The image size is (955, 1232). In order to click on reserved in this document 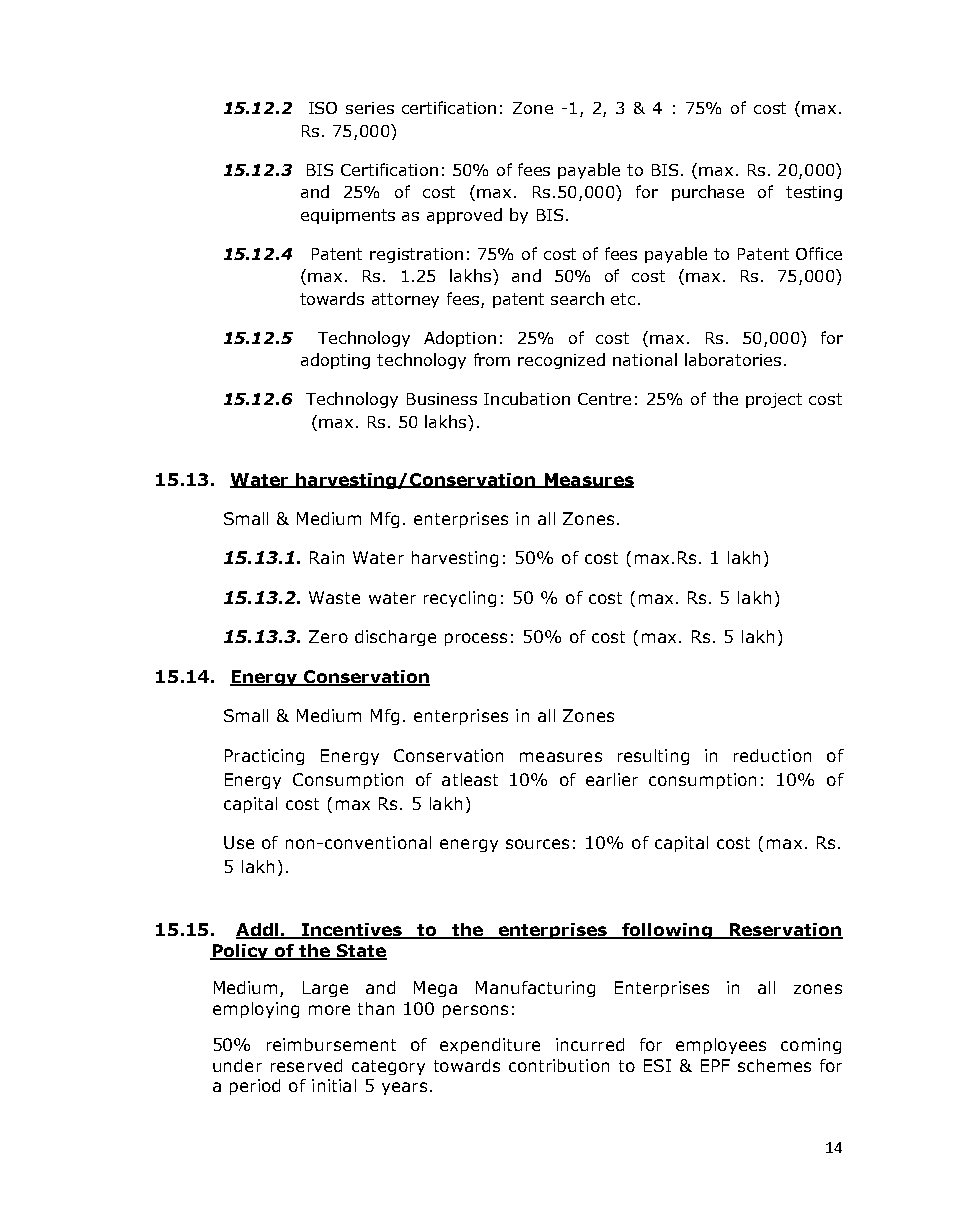, I will do `click(306, 1065)`.
